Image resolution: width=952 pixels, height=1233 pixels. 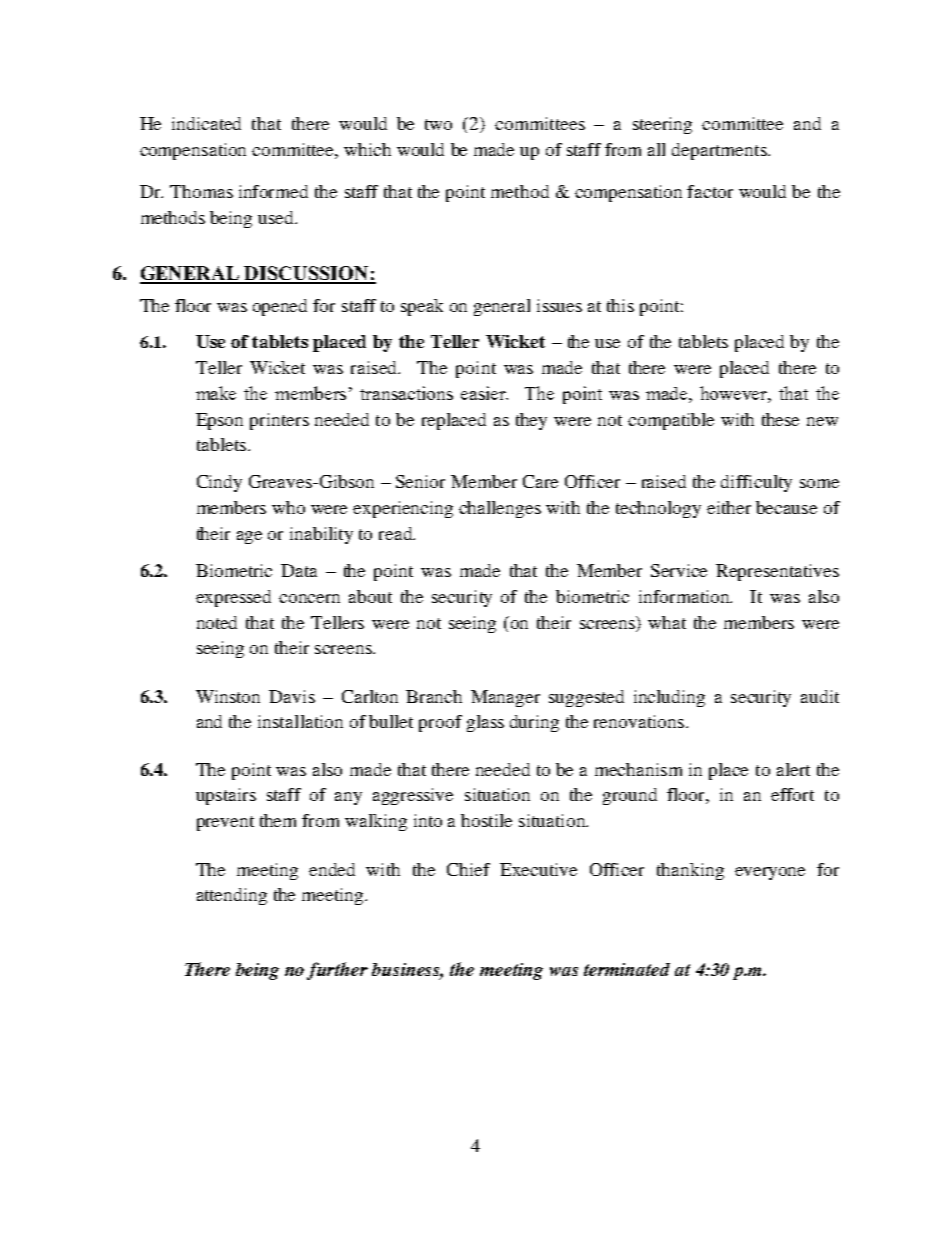 I want to click on easier, so click(x=484, y=393).
